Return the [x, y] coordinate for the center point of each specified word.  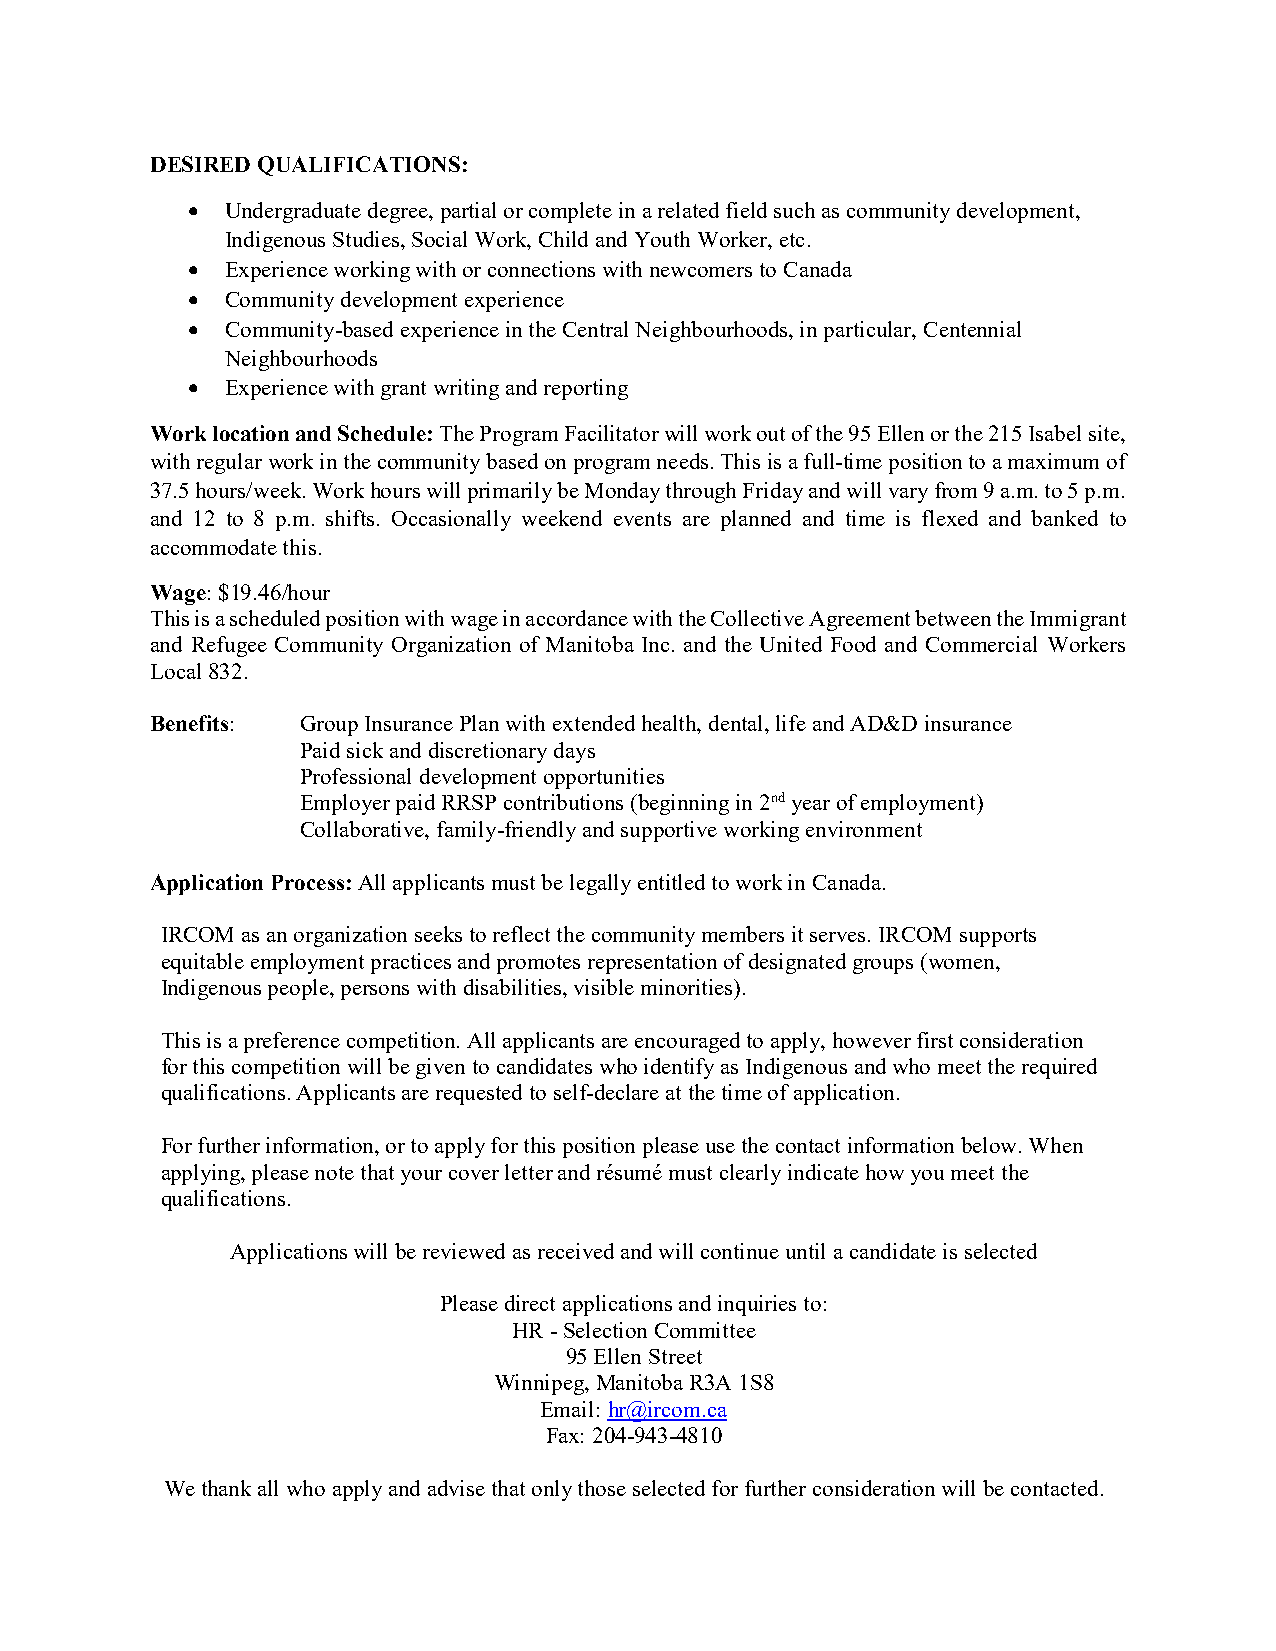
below [990, 1145]
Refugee [229, 646]
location [251, 433]
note [334, 1173]
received [576, 1251]
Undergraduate [293, 212]
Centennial [972, 329]
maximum [1053, 461]
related [688, 210]
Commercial [981, 644]
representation [652, 963]
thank [226, 1488]
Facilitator [612, 433]
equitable [203, 963]
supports [998, 937]
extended [594, 723]
